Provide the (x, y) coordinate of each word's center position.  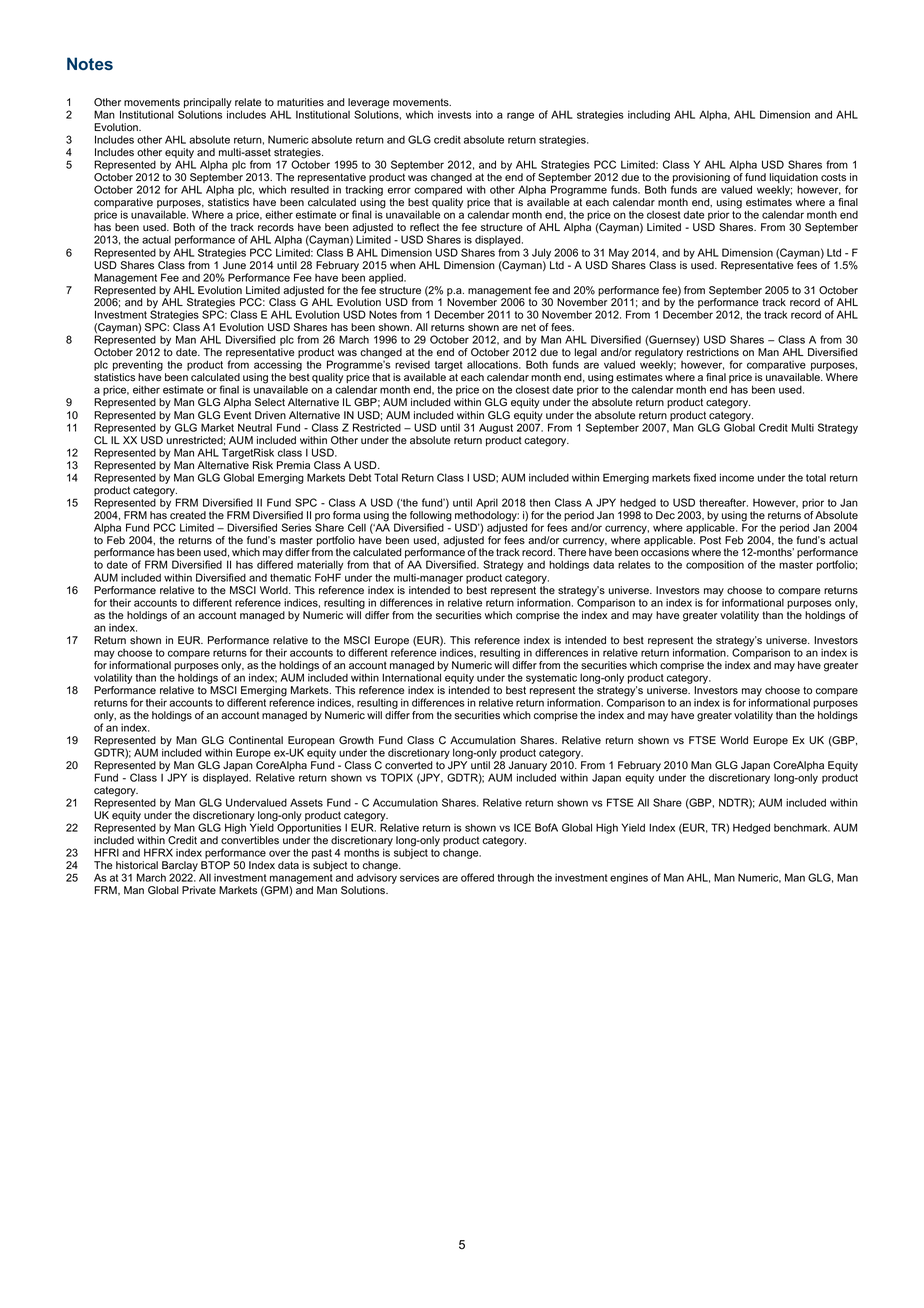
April (487, 503)
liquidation (794, 179)
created (188, 515)
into (484, 114)
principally (207, 104)
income (737, 477)
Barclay (179, 867)
